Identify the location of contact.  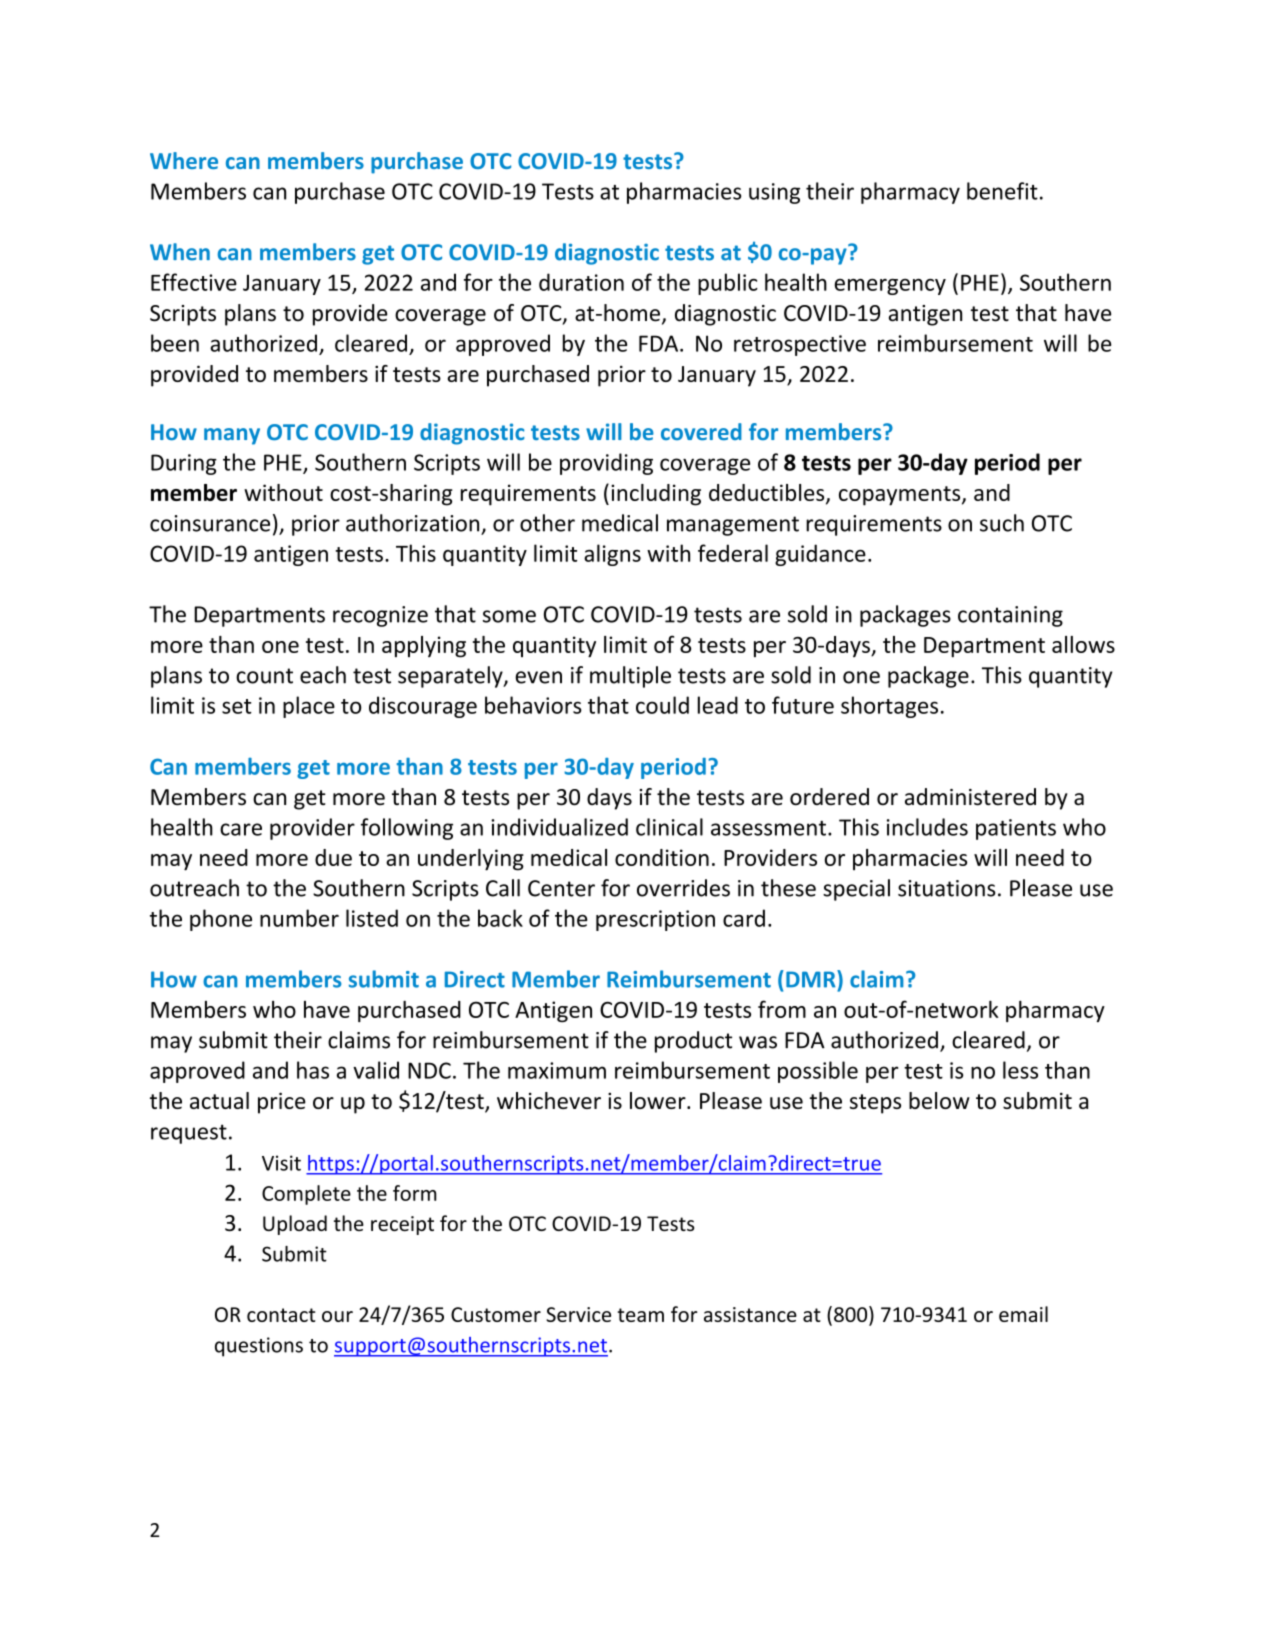
(281, 1315).
